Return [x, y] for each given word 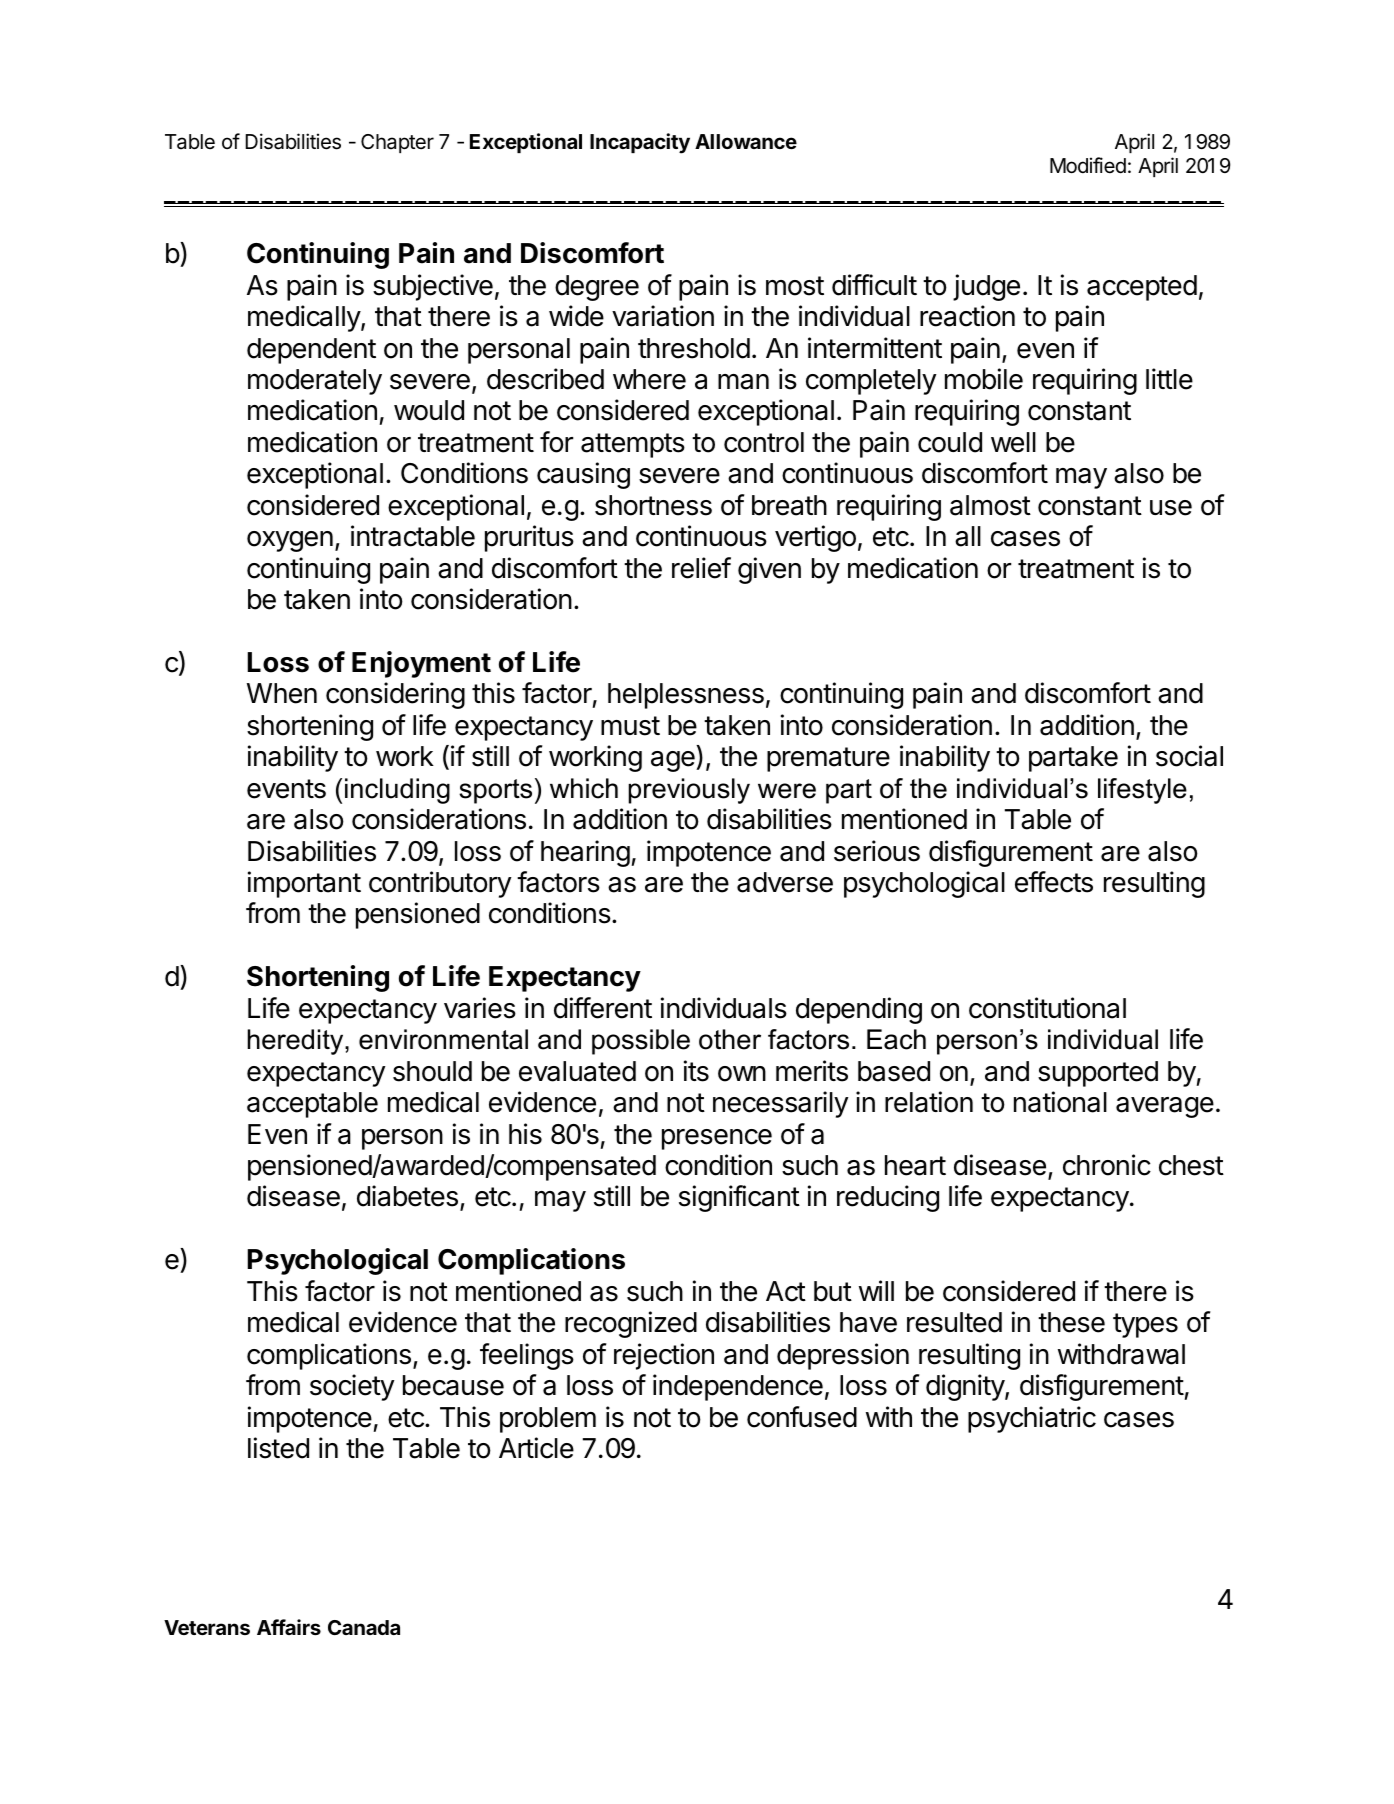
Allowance [746, 141]
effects [1054, 882]
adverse [785, 882]
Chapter [397, 143]
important [304, 884]
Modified [1088, 165]
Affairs [289, 1627]
